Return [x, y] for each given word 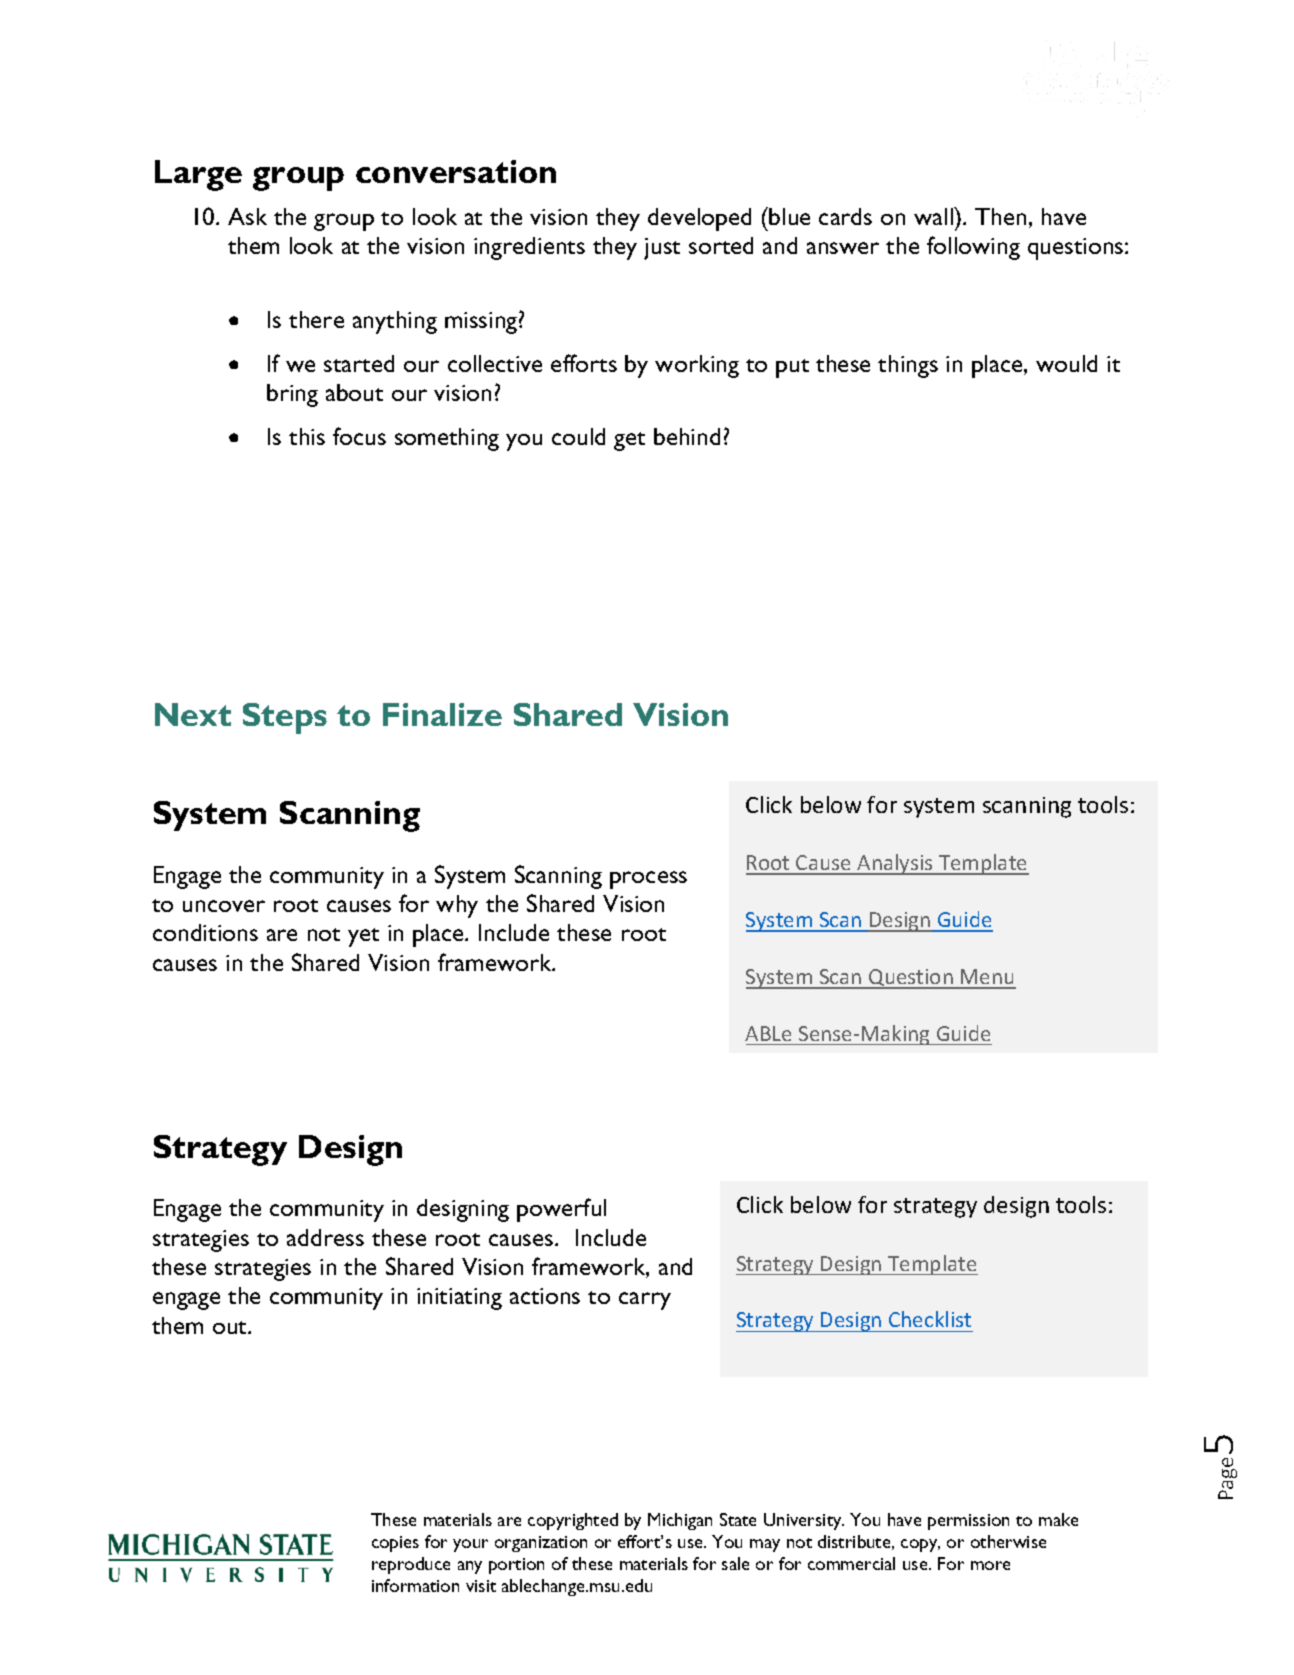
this [307, 436]
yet [363, 937]
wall [934, 216]
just [662, 249]
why [457, 906]
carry [645, 1301]
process [648, 880]
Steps [285, 718]
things [908, 366]
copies [395, 1544]
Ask [247, 216]
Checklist [930, 1319]
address [325, 1237]
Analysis [895, 864]
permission [968, 1522]
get [629, 441]
